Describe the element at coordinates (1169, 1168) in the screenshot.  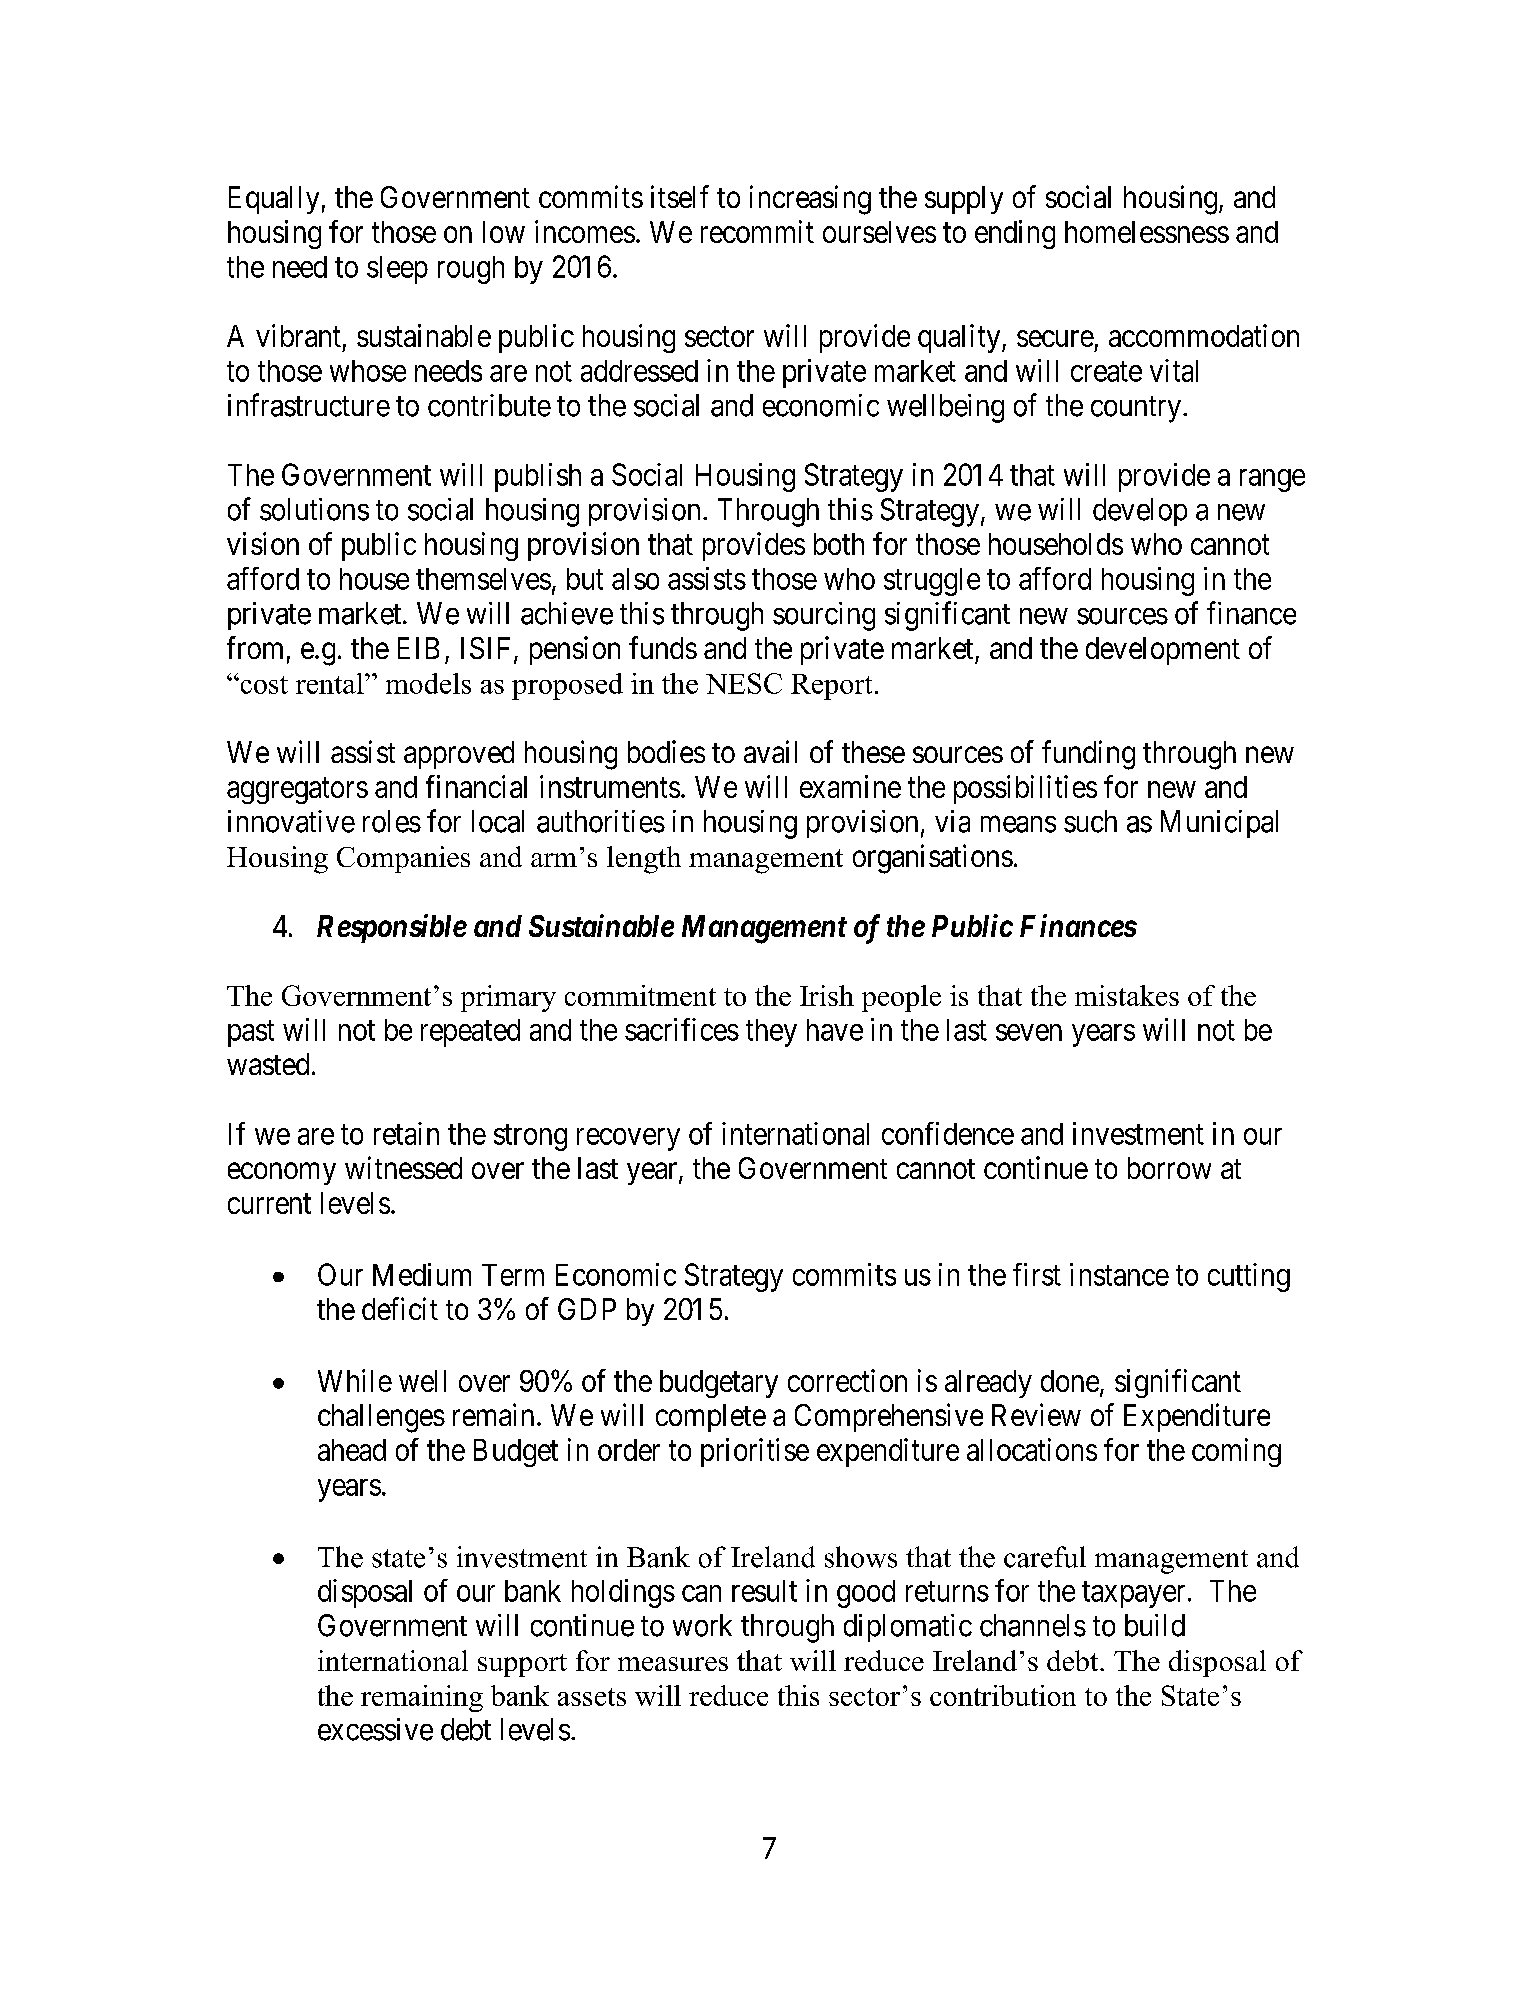
I see `borrow` at that location.
